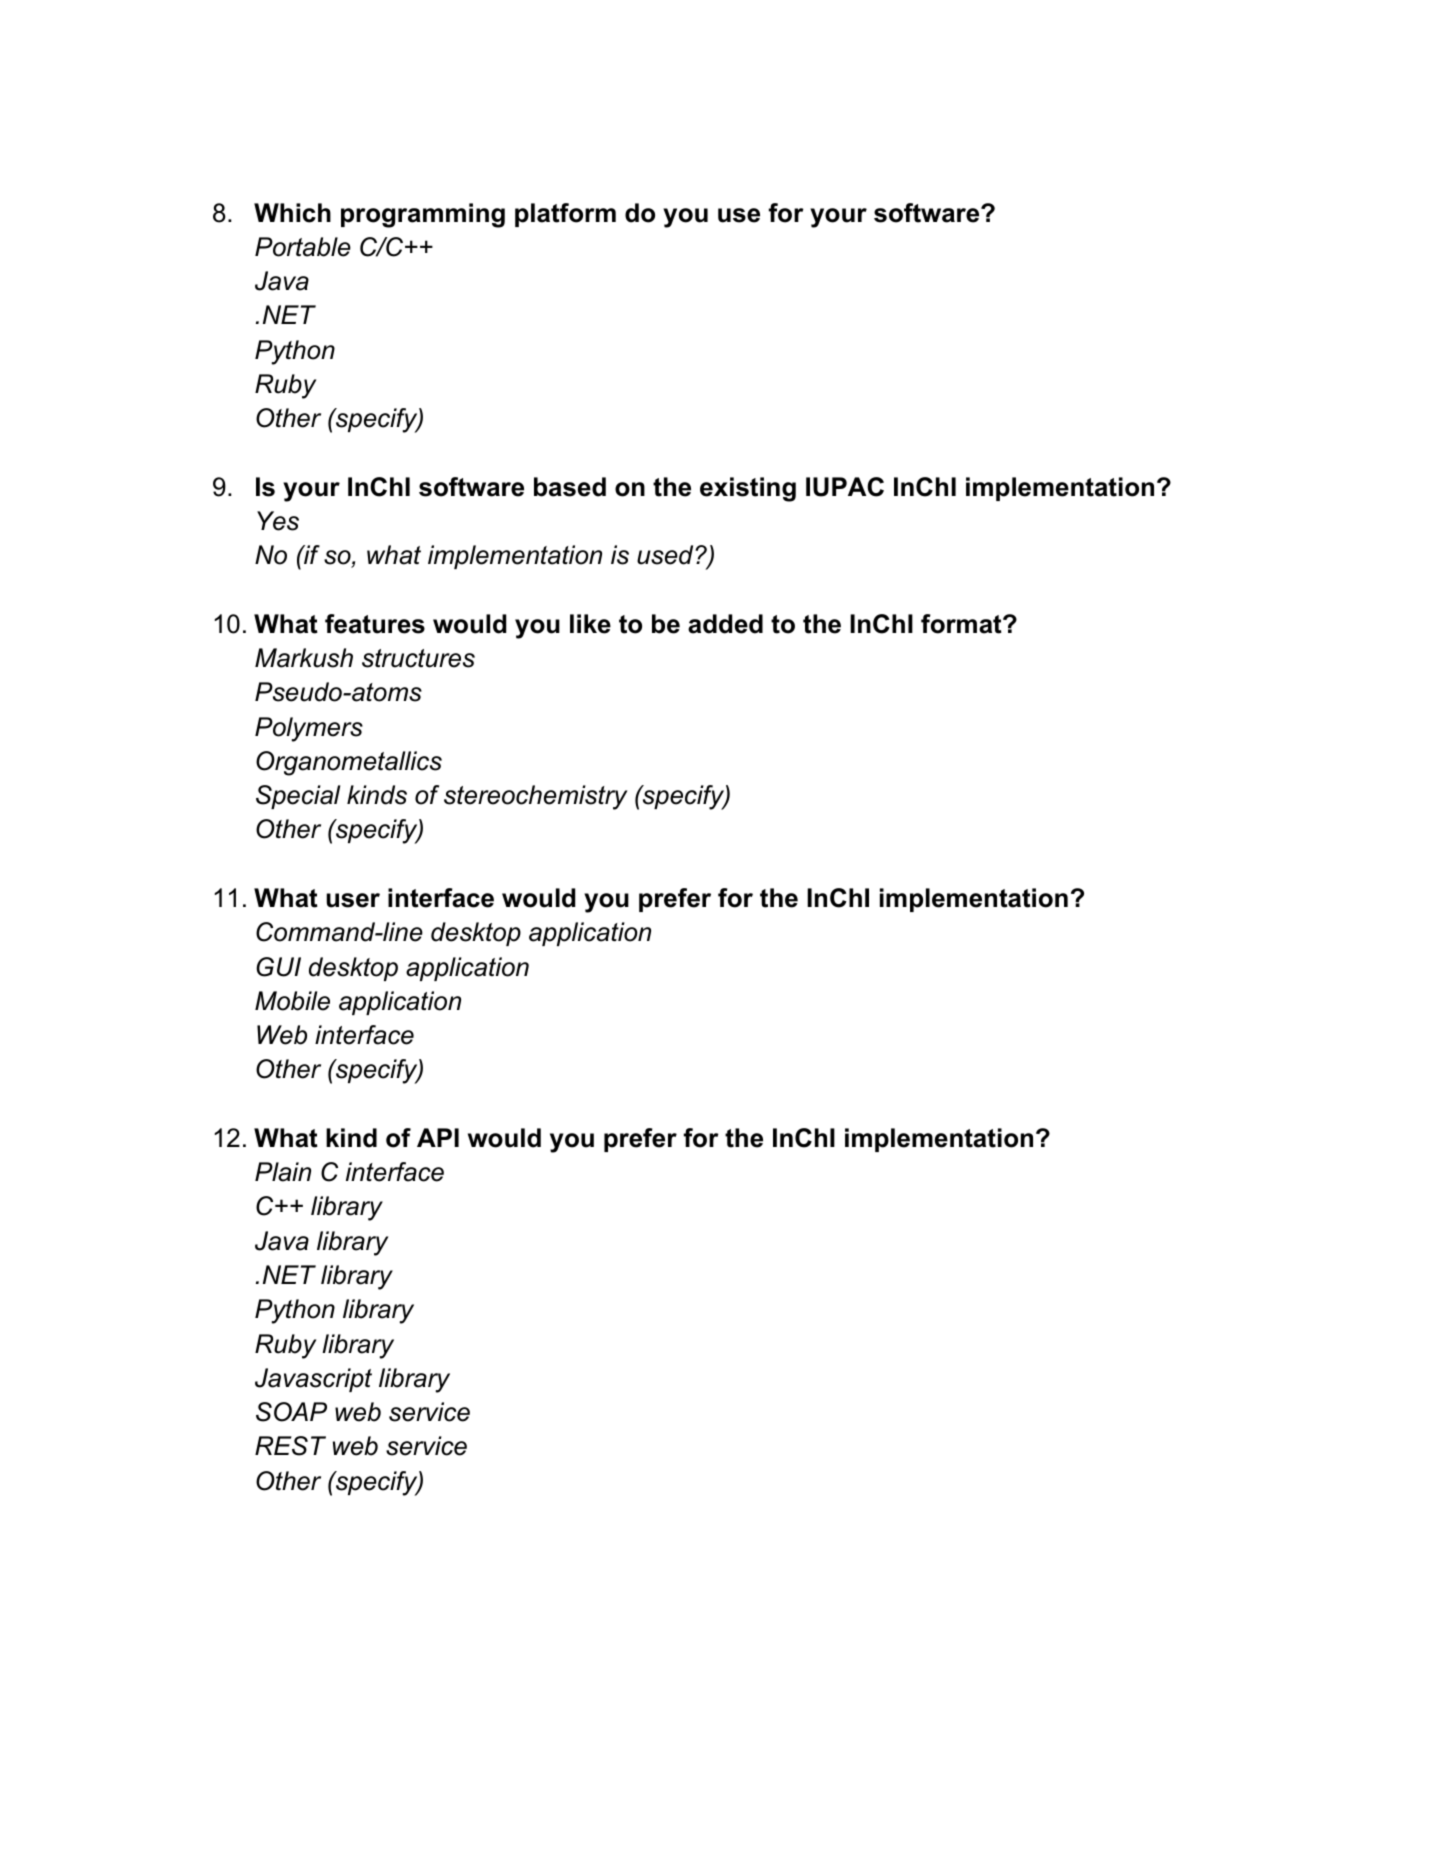 This page has width=1442, height=1866. What do you see at coordinates (290, 1446) in the page?
I see `REST` at bounding box center [290, 1446].
